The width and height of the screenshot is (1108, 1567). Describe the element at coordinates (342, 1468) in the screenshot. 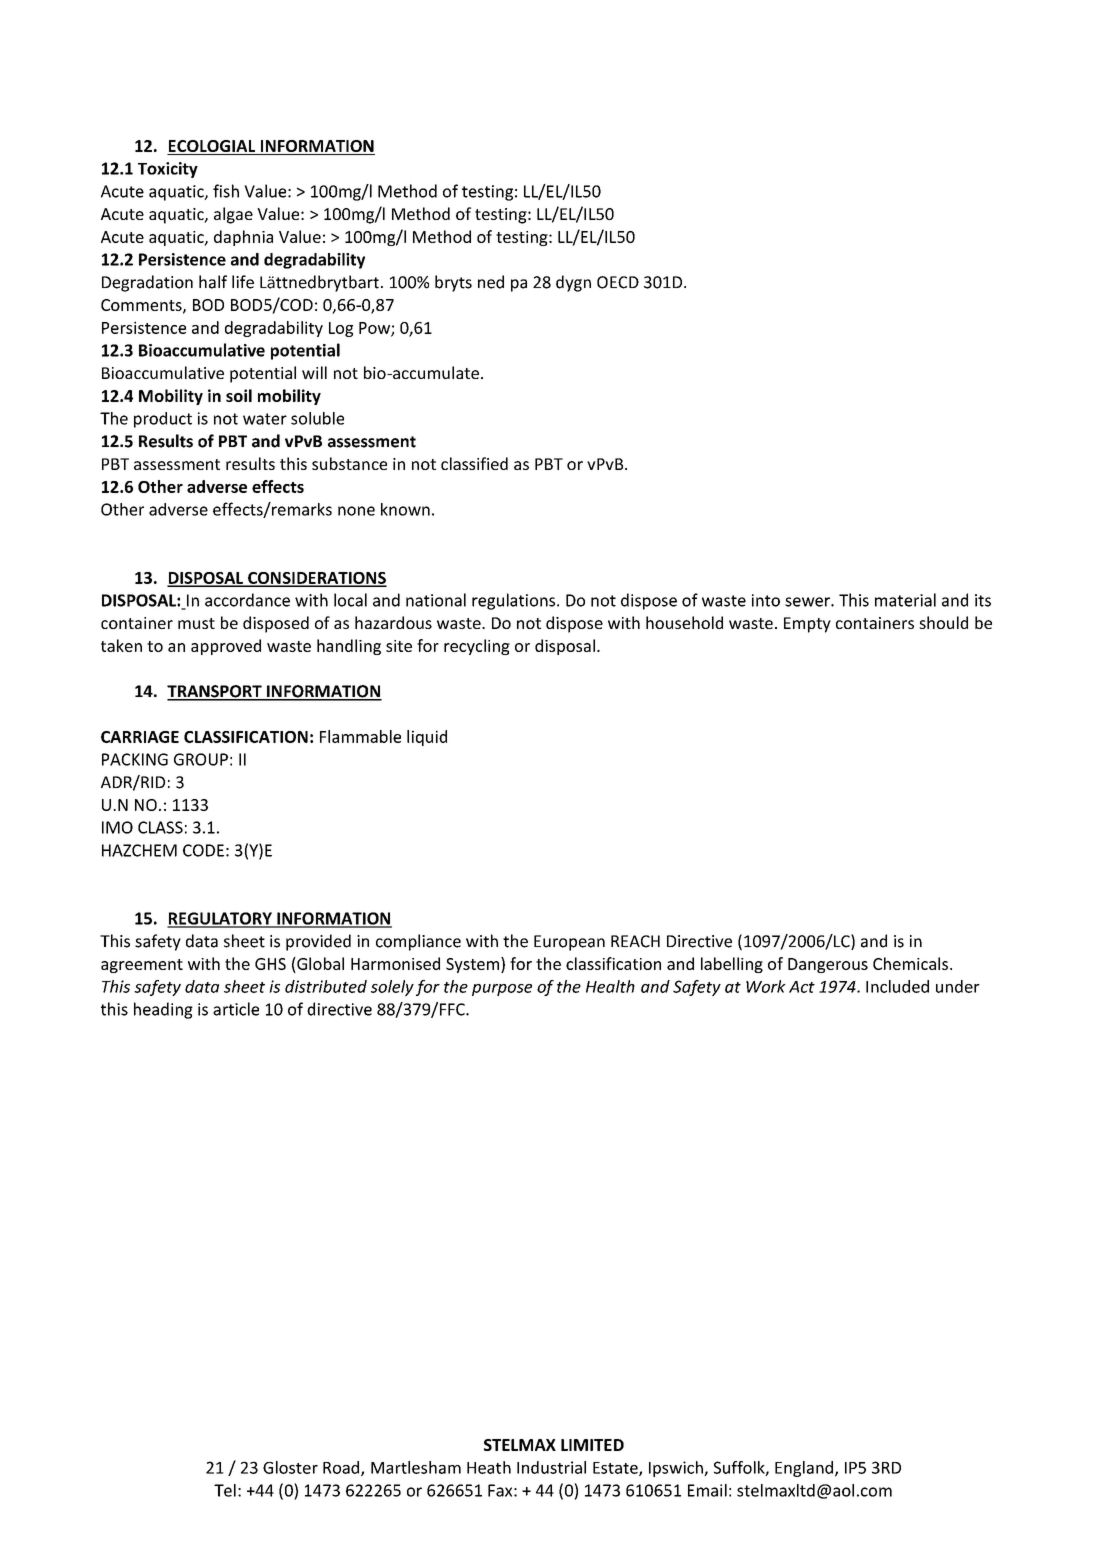

I see `Road` at that location.
